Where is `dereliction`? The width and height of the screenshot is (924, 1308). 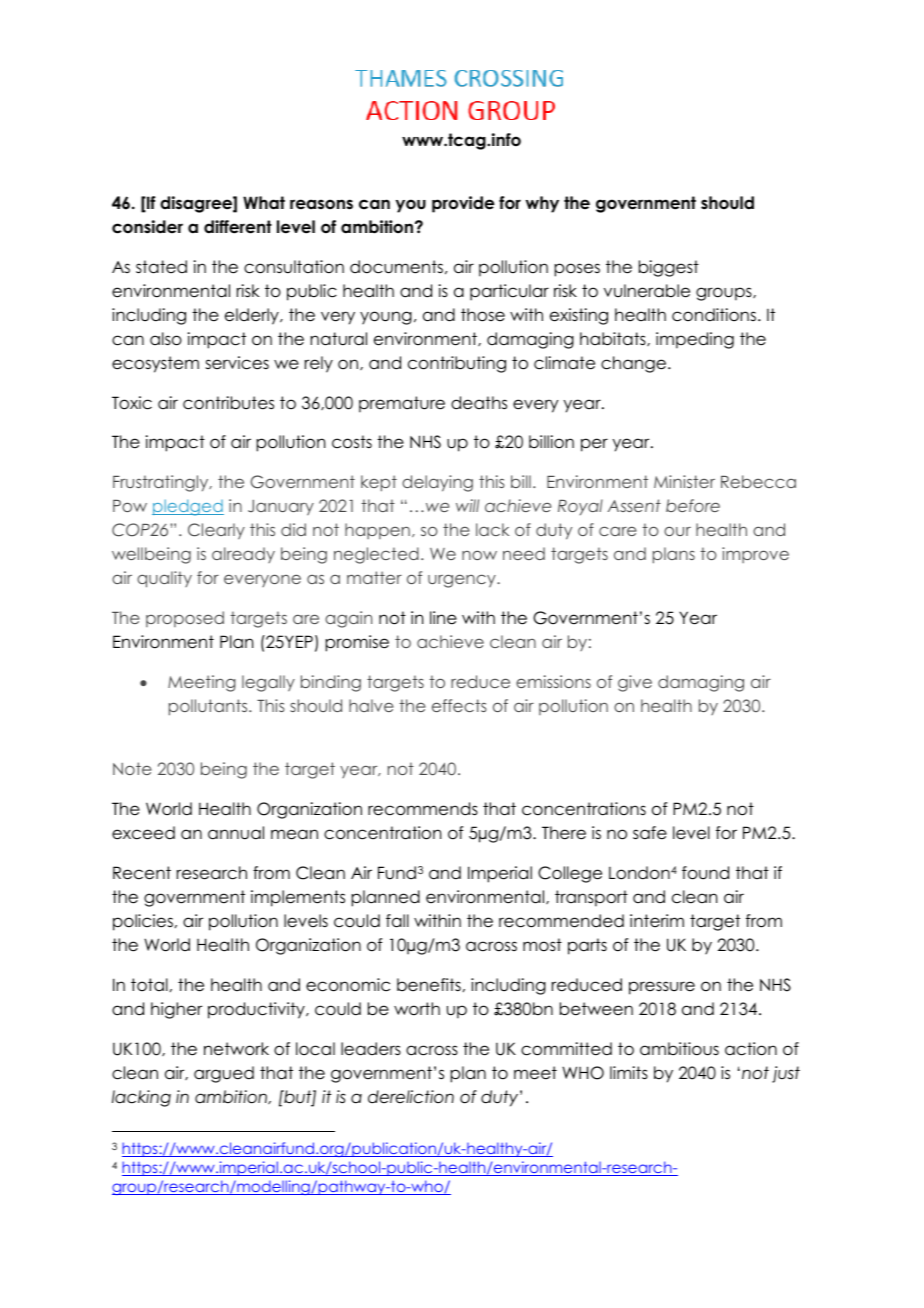
dereliction is located at coordinates (411, 1097).
